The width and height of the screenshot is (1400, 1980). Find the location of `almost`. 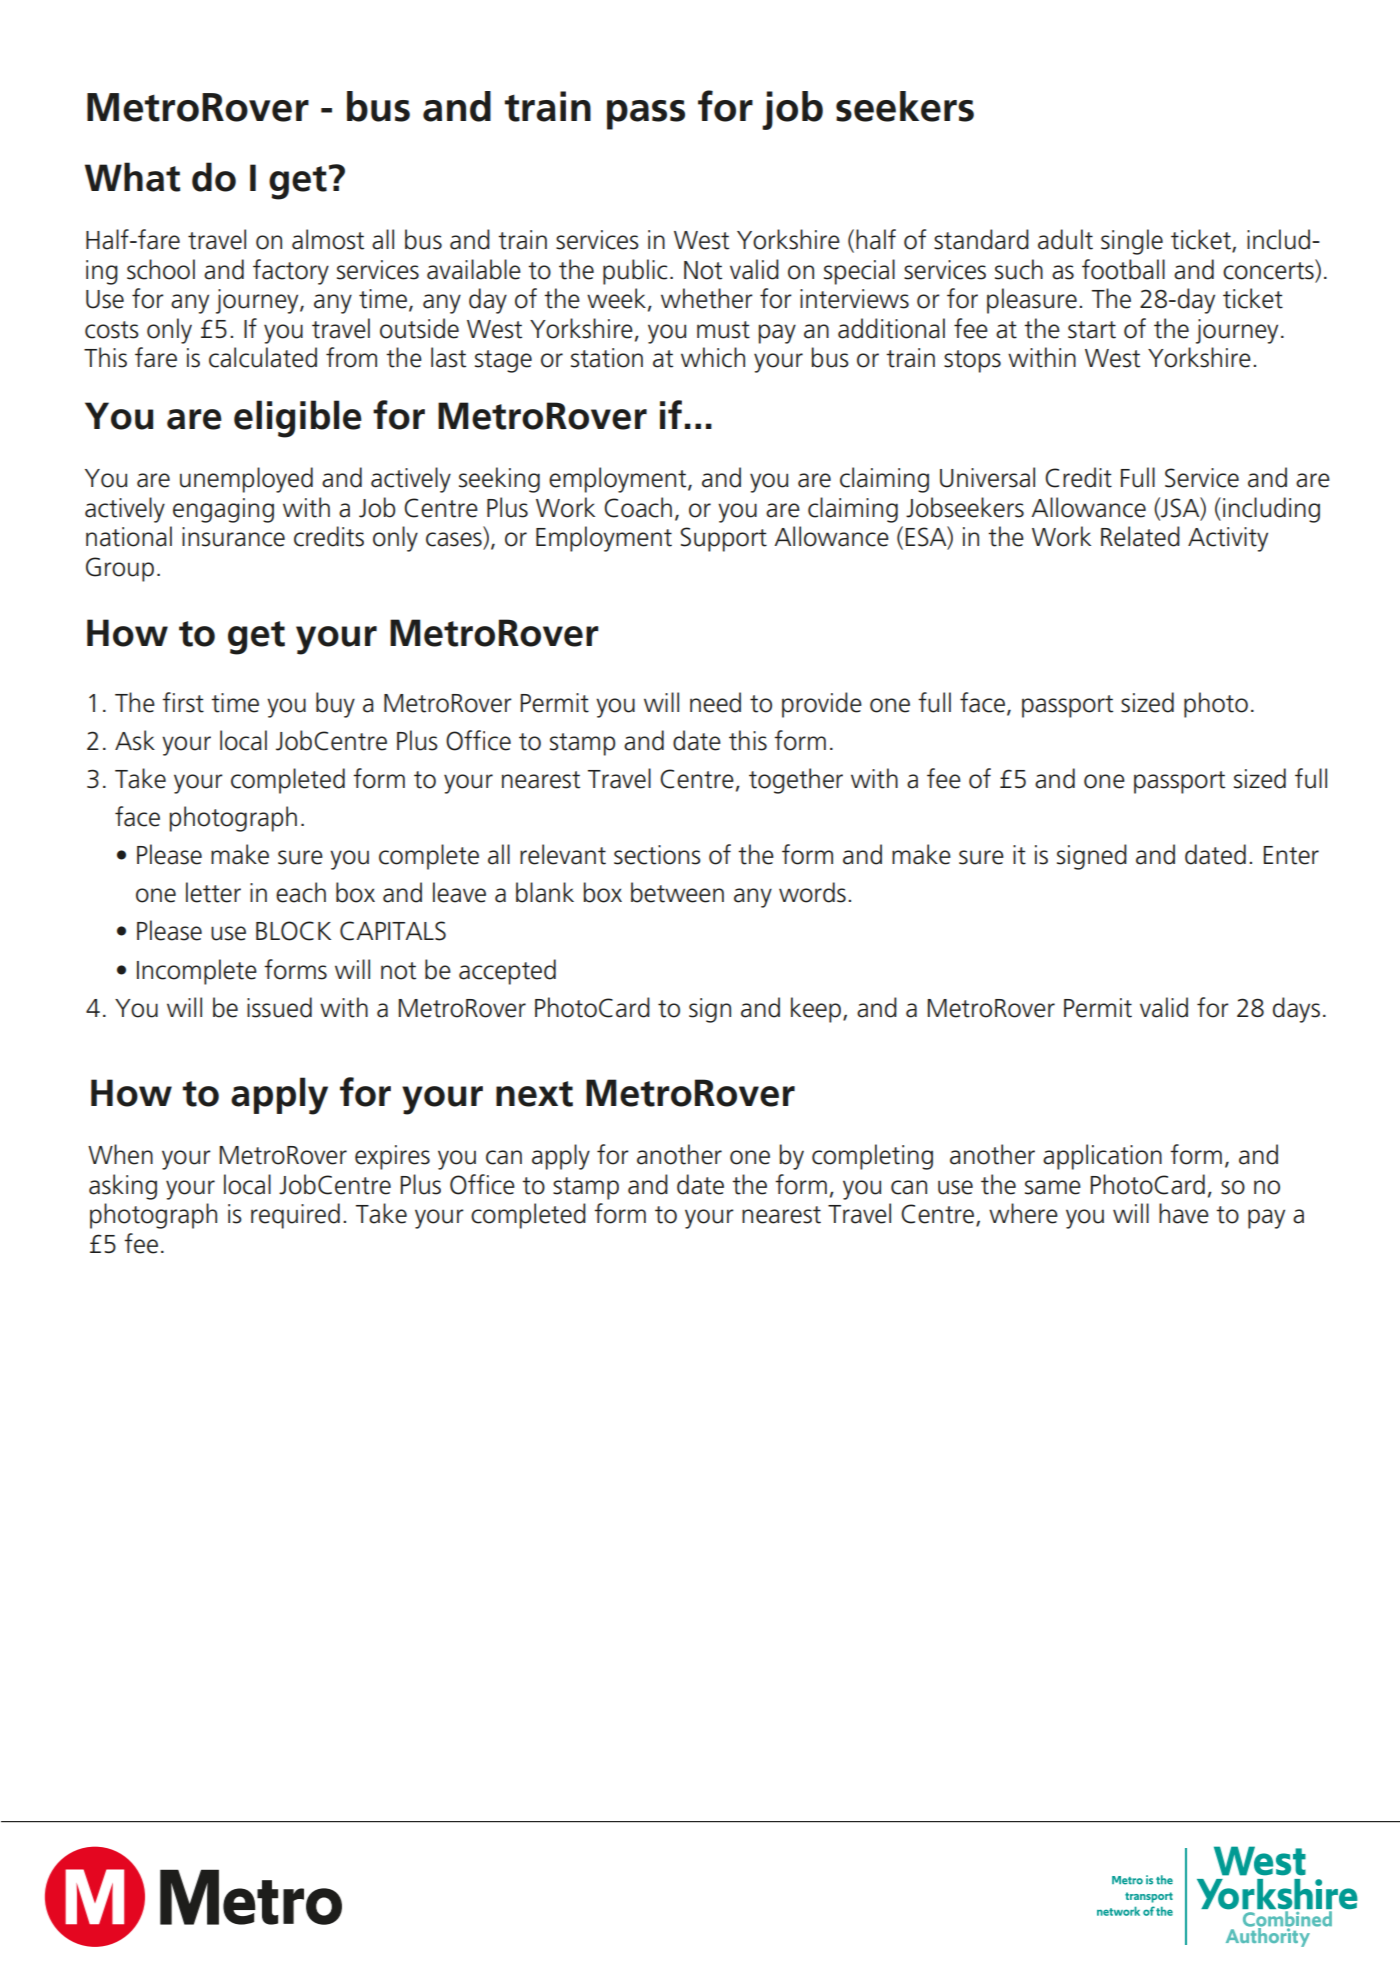

almost is located at coordinates (328, 239).
